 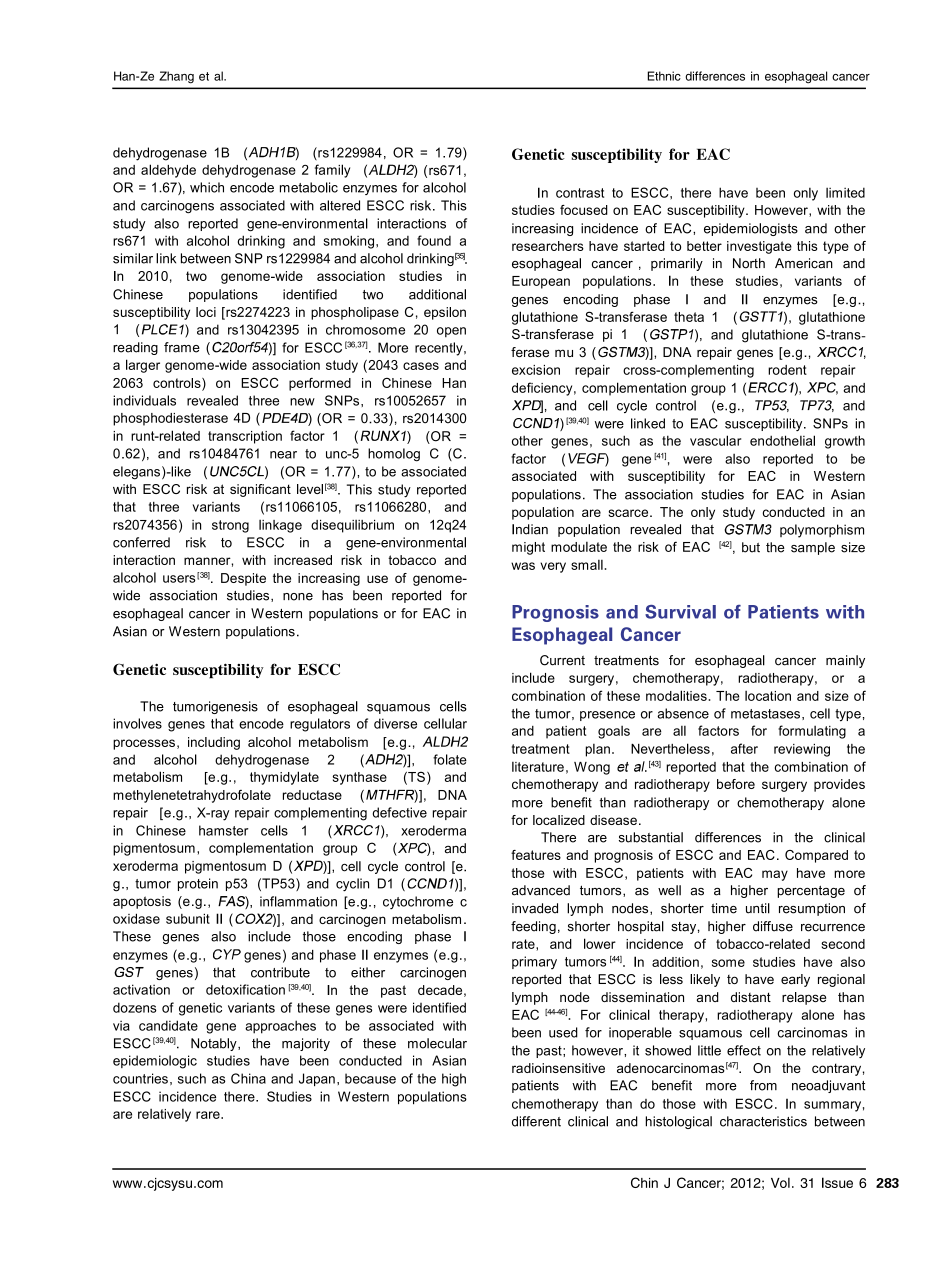 What do you see at coordinates (580, 193) in the image?
I see `contrast` at bounding box center [580, 193].
